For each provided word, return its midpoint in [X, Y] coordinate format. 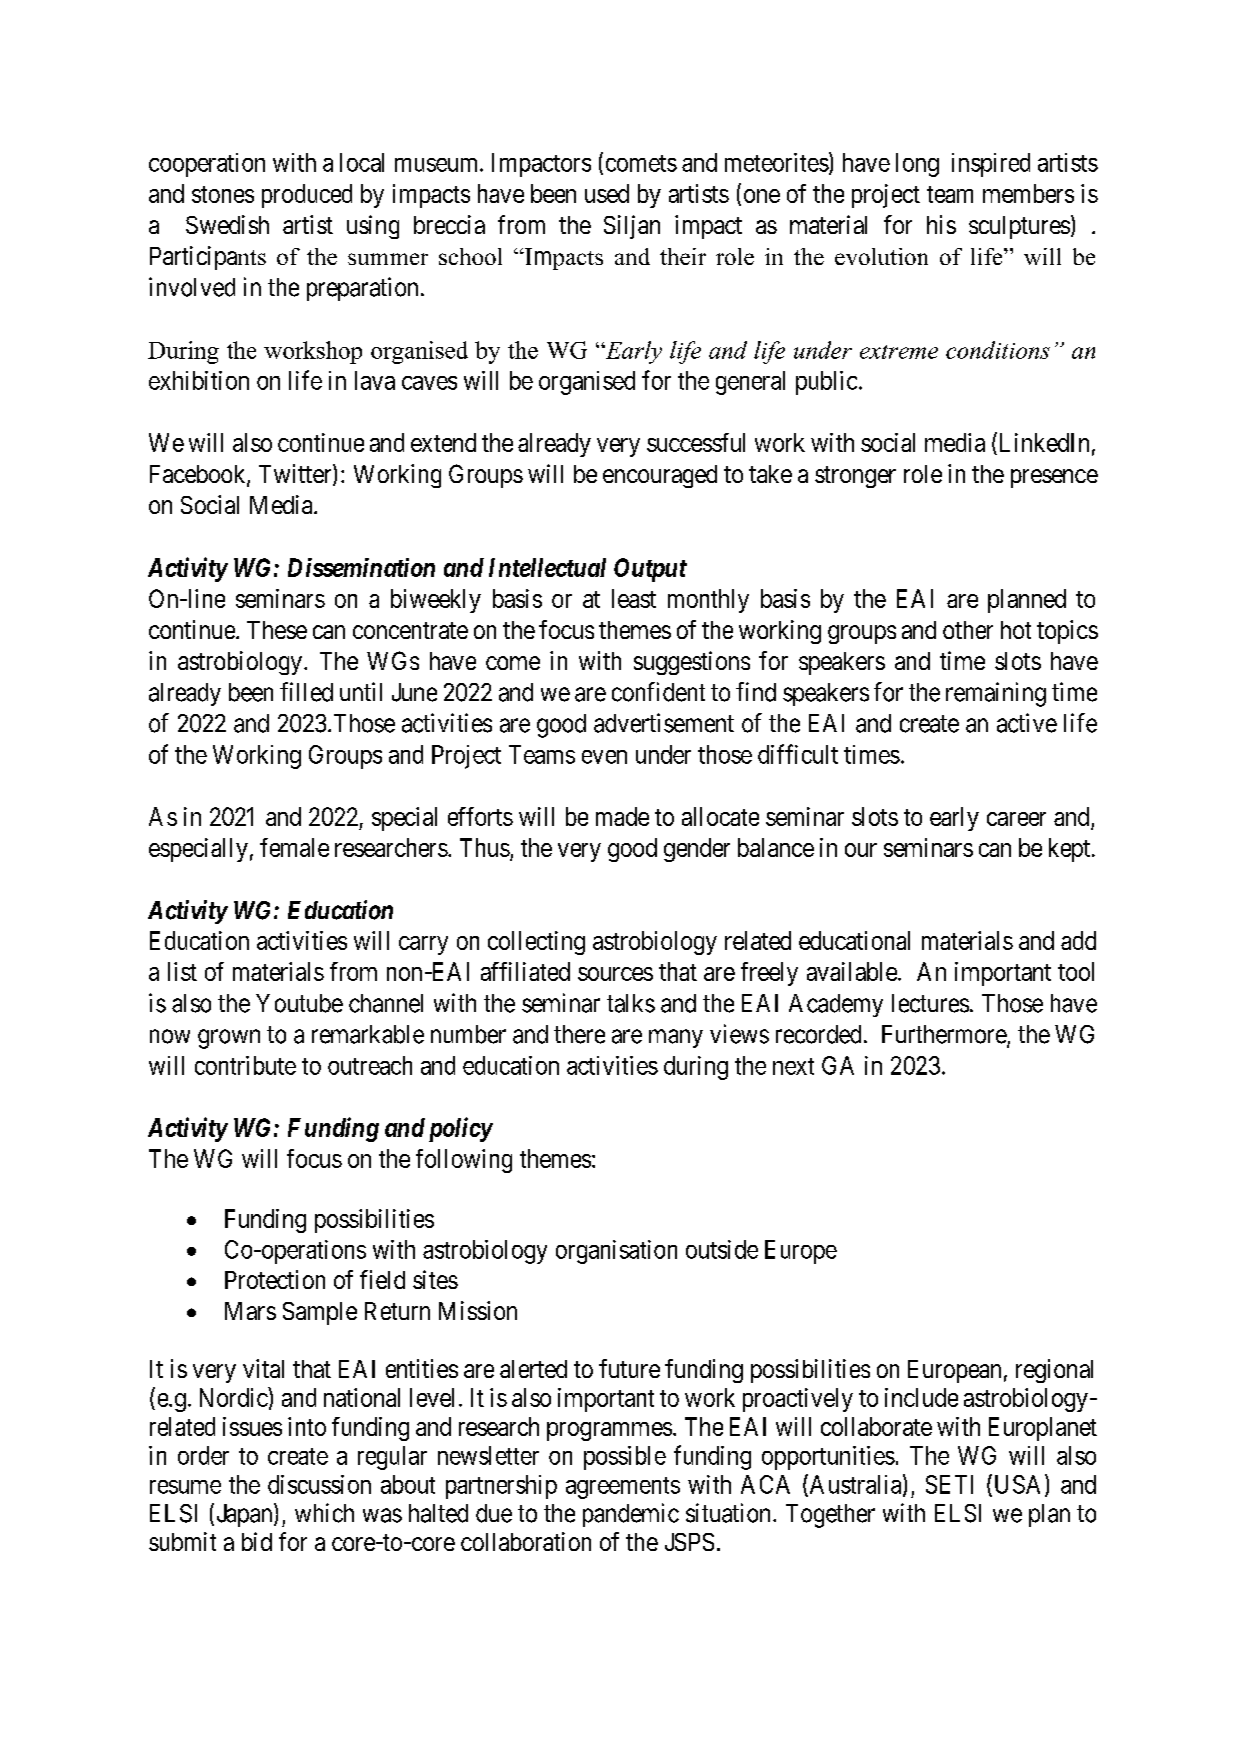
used [607, 193]
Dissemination [361, 567]
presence [1054, 478]
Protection [275, 1279]
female [294, 847]
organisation [616, 1252]
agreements [623, 1488]
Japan [244, 1515]
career [1016, 819]
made [622, 816]
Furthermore [945, 1035]
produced [307, 196]
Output [650, 570]
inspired [991, 165]
